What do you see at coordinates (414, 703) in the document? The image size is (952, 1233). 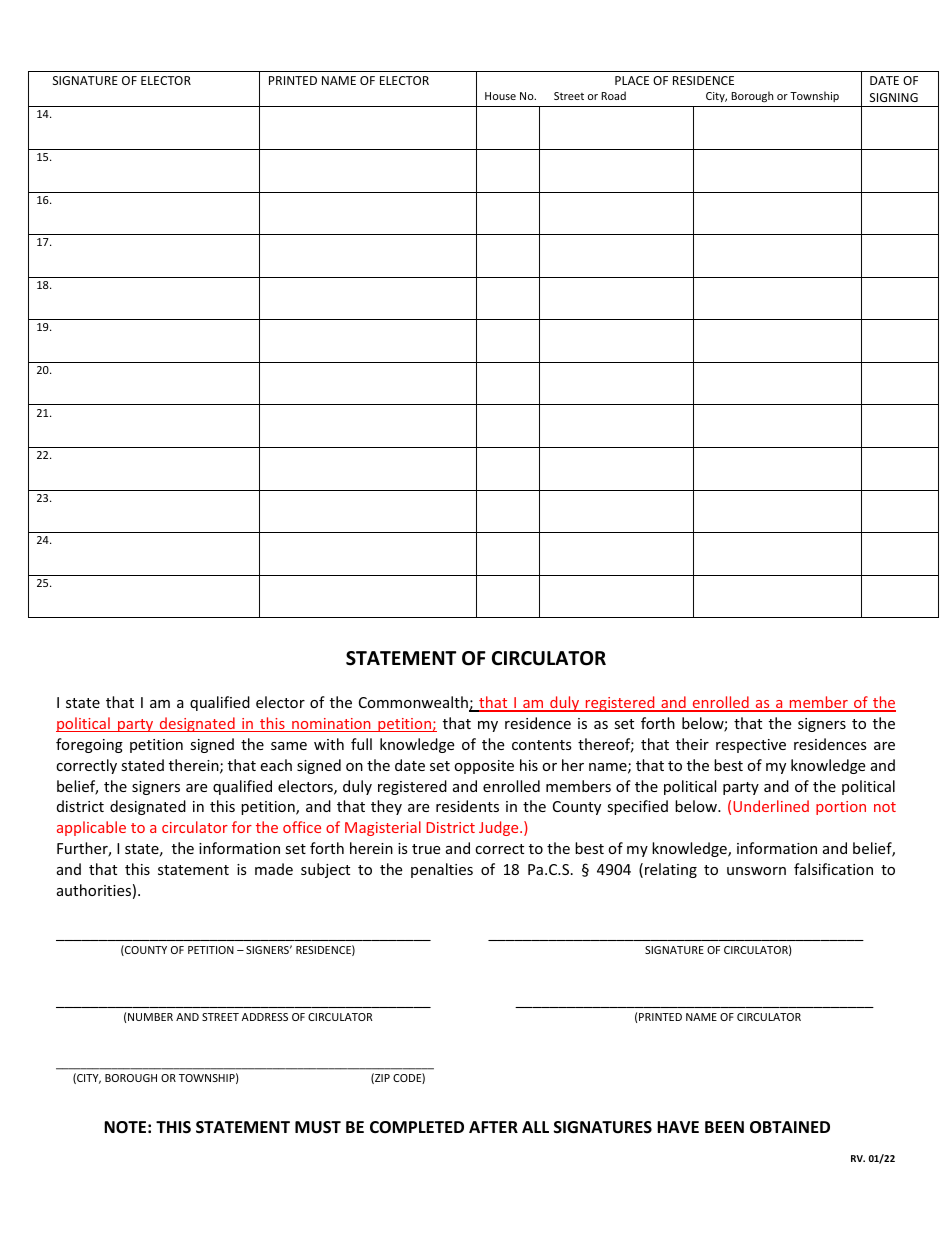 I see `Commonwealth` at bounding box center [414, 703].
